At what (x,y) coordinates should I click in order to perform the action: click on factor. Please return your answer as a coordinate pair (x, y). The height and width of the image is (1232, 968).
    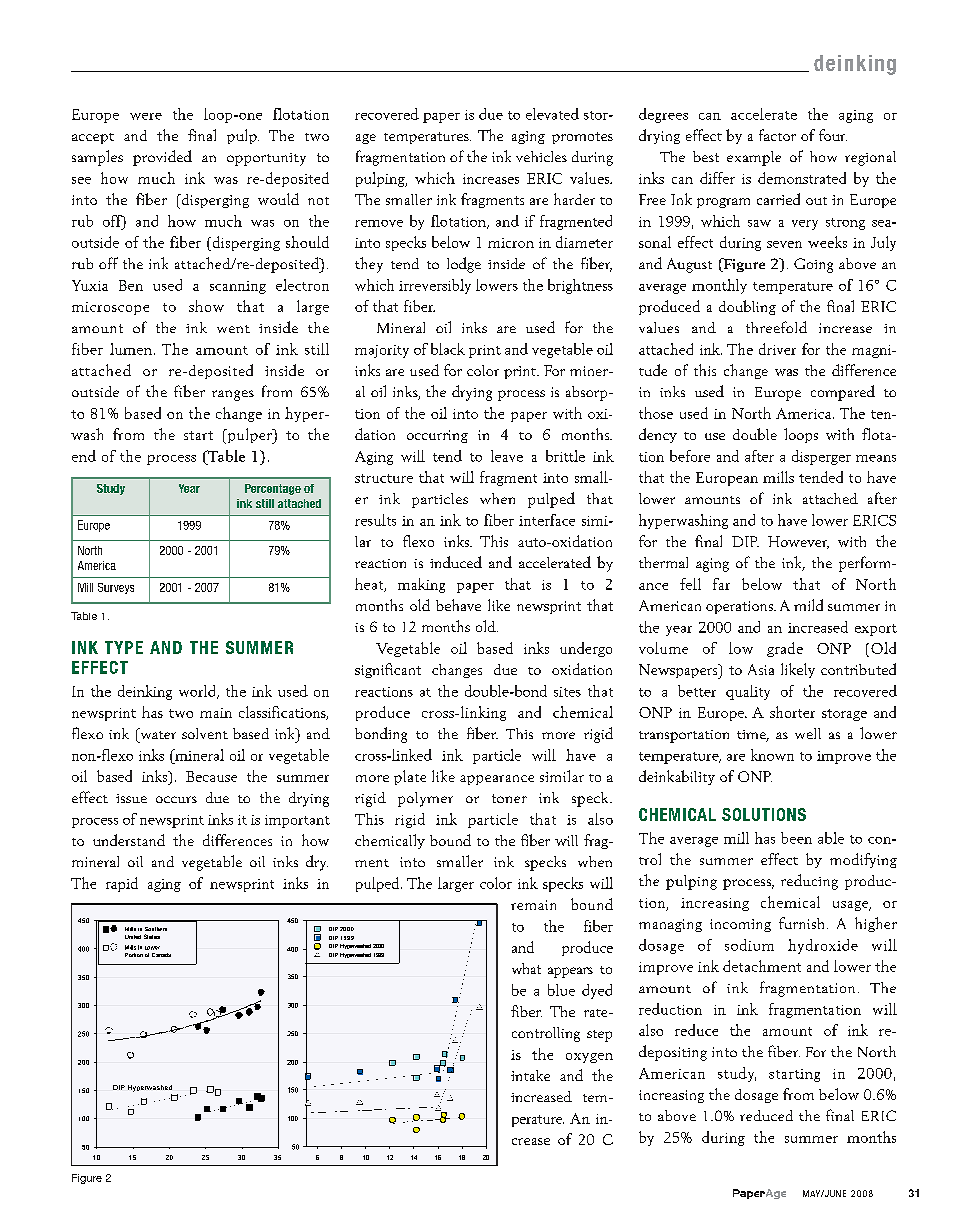
    Looking at the image, I should click on (777, 135).
